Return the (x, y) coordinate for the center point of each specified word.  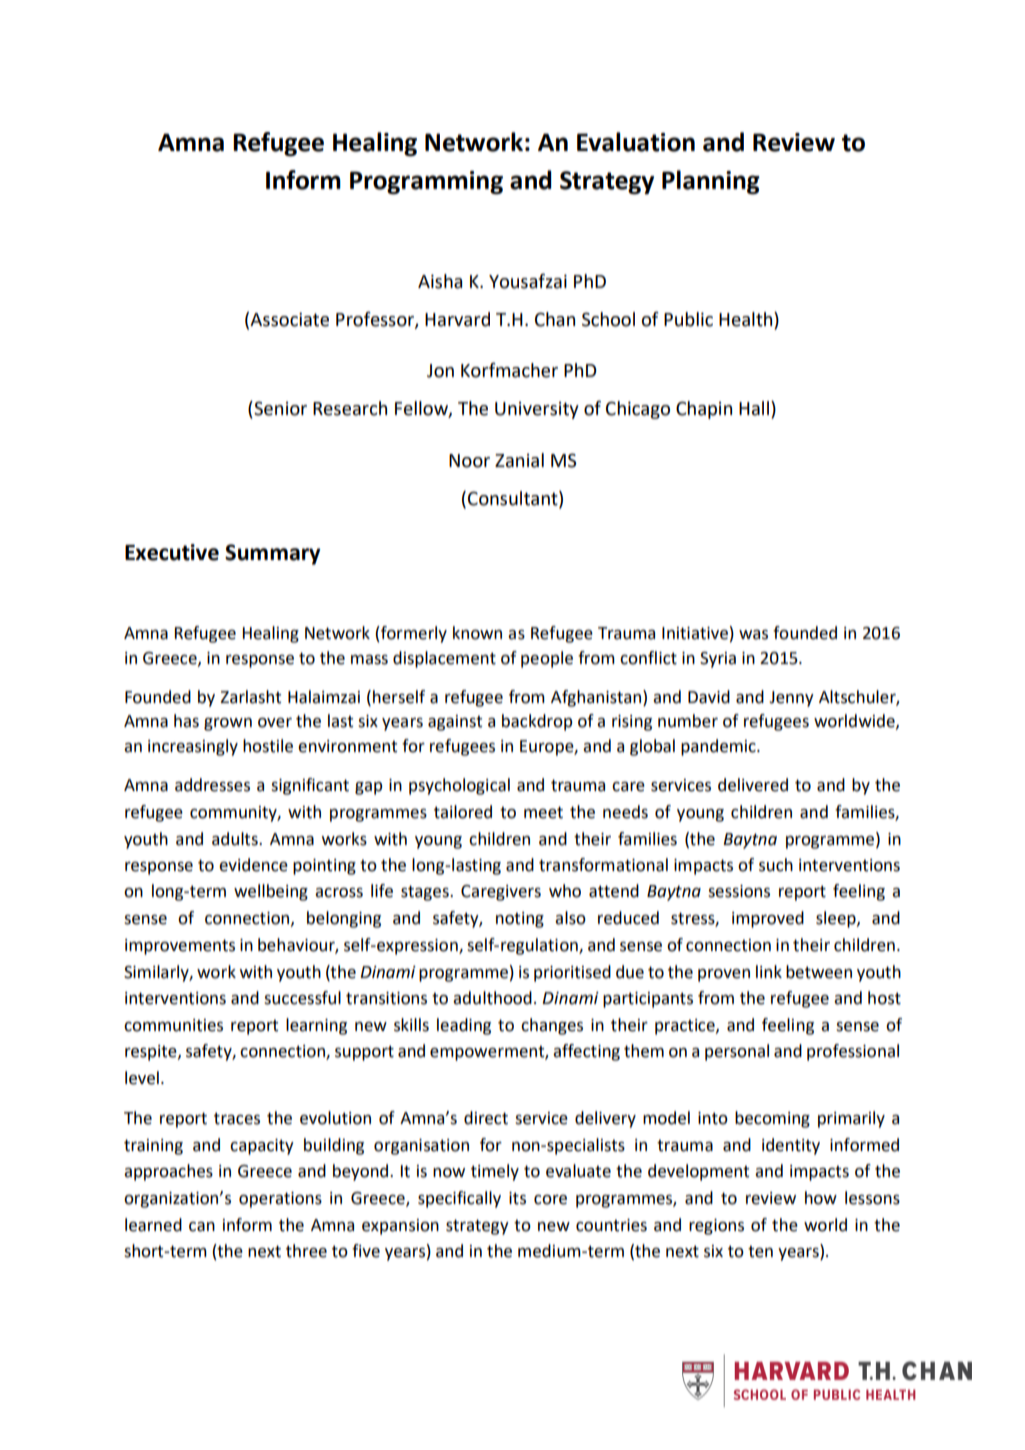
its (517, 1198)
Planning (711, 182)
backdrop (537, 722)
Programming (426, 182)
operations (280, 1200)
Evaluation (636, 142)
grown (228, 724)
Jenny (791, 699)
